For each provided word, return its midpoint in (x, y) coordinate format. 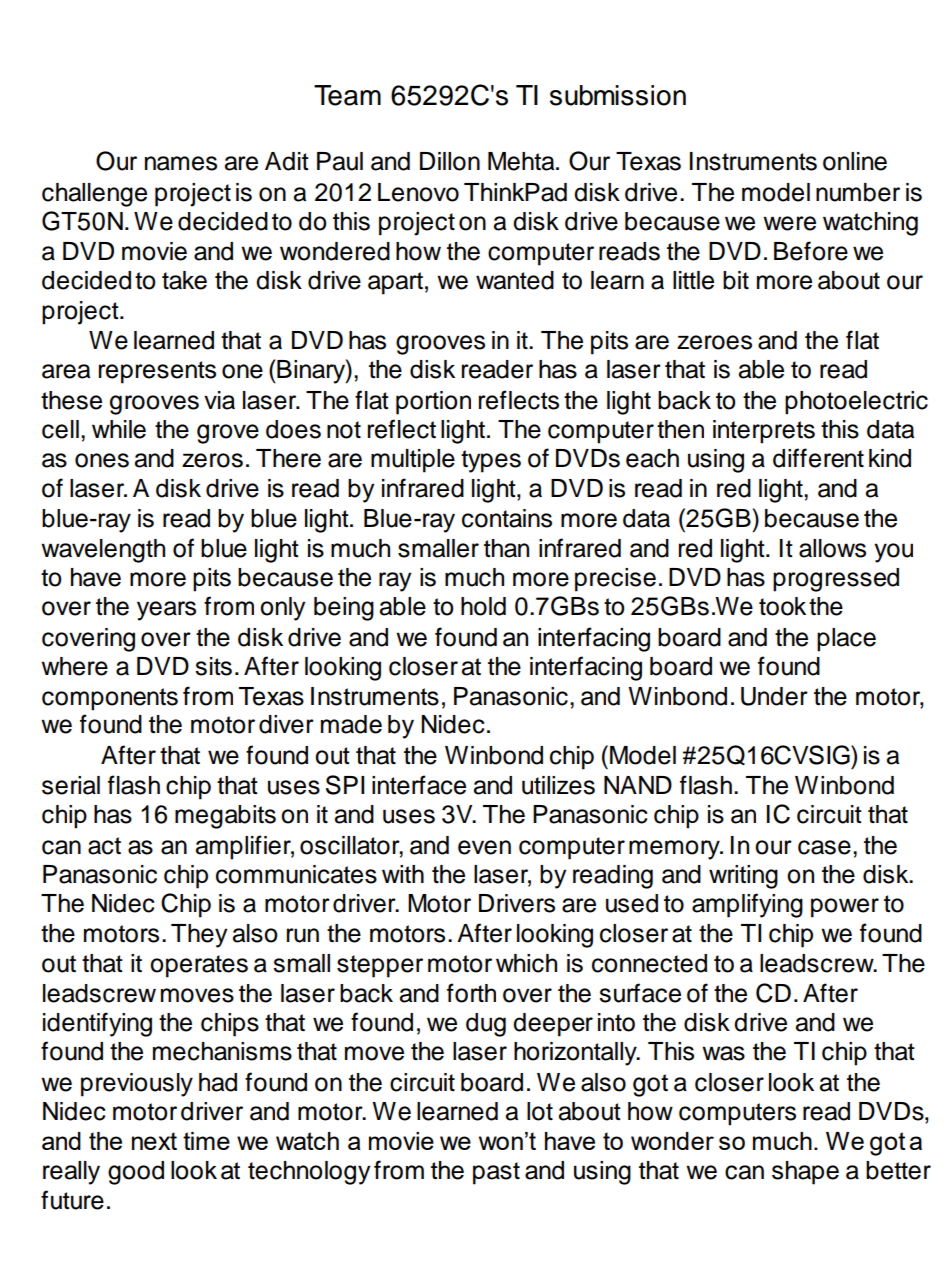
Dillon (450, 161)
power (845, 908)
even (484, 847)
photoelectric (856, 403)
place (846, 640)
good (136, 1173)
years (166, 611)
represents (157, 372)
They (199, 936)
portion (433, 403)
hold (483, 606)
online (855, 161)
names (181, 163)
